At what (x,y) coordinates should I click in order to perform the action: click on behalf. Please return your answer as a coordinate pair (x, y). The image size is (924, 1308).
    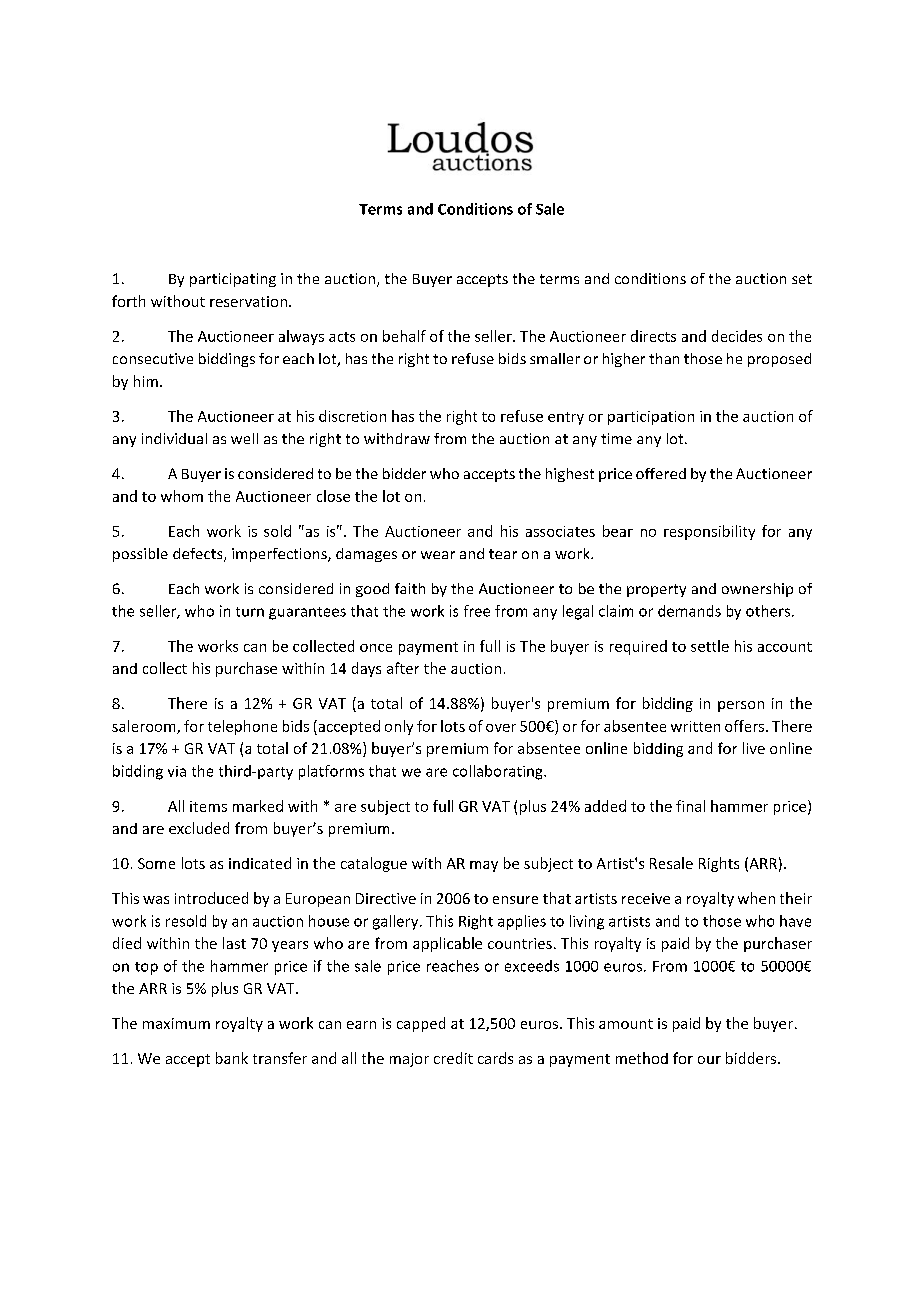
    Looking at the image, I should click on (404, 336).
